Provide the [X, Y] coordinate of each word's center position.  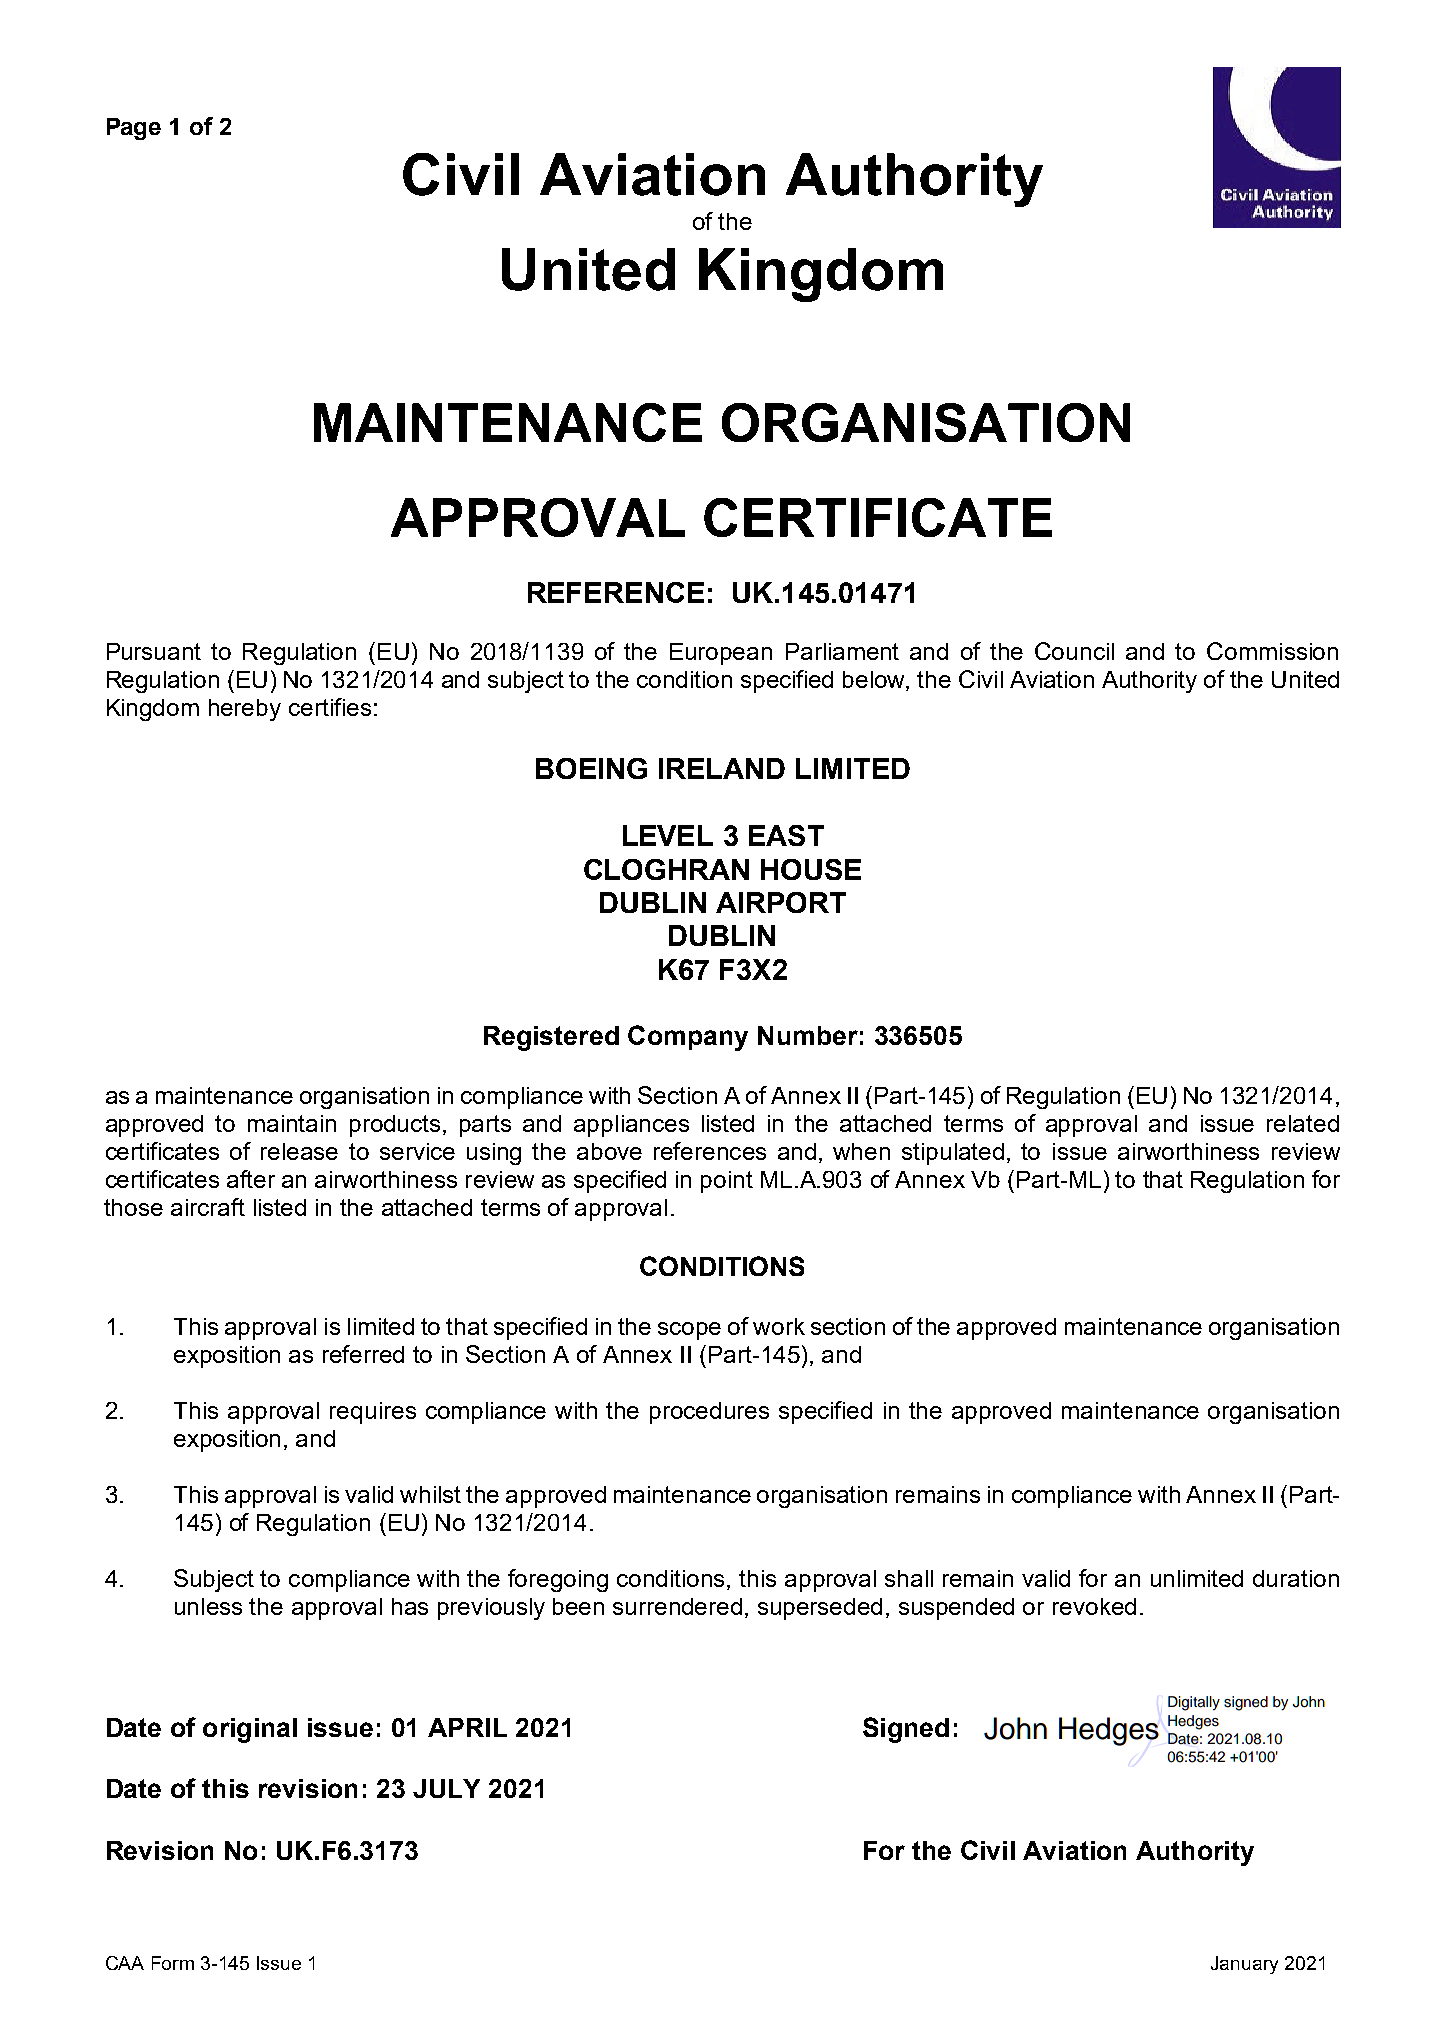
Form [173, 1963]
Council [1074, 651]
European [721, 654]
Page [134, 129]
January [1244, 1965]
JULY [446, 1788]
